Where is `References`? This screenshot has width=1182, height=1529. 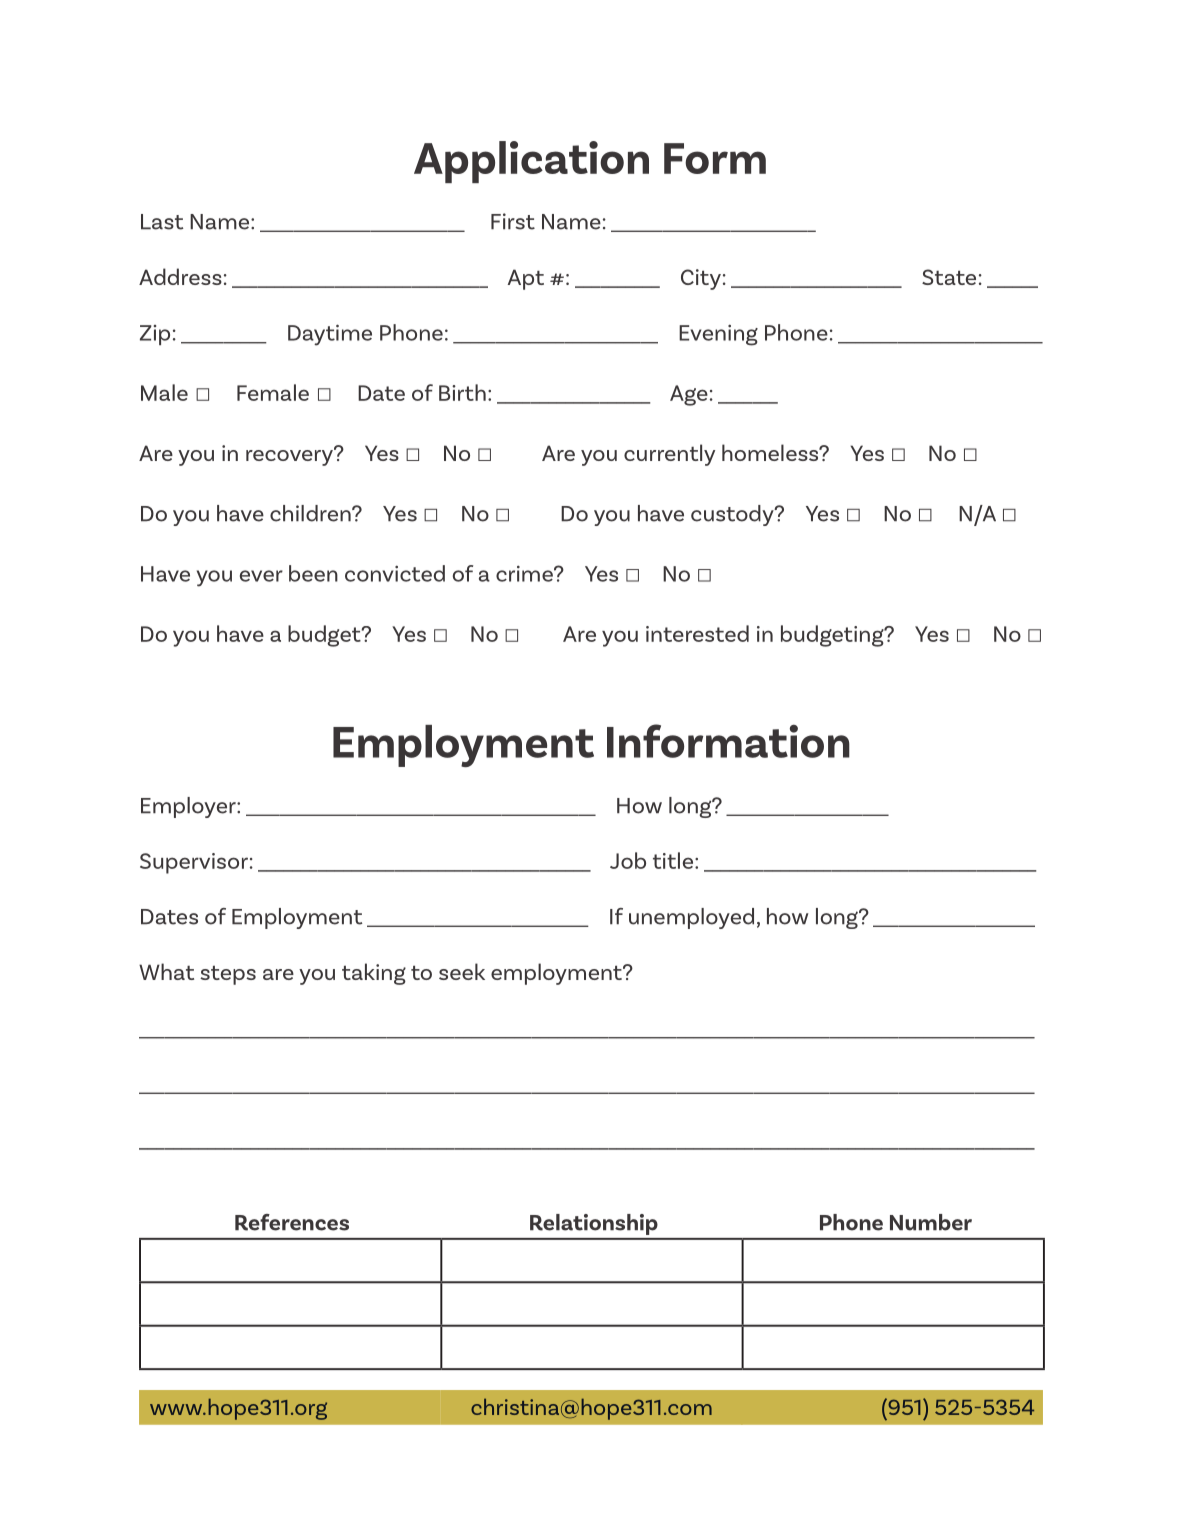
References is located at coordinates (292, 1222).
